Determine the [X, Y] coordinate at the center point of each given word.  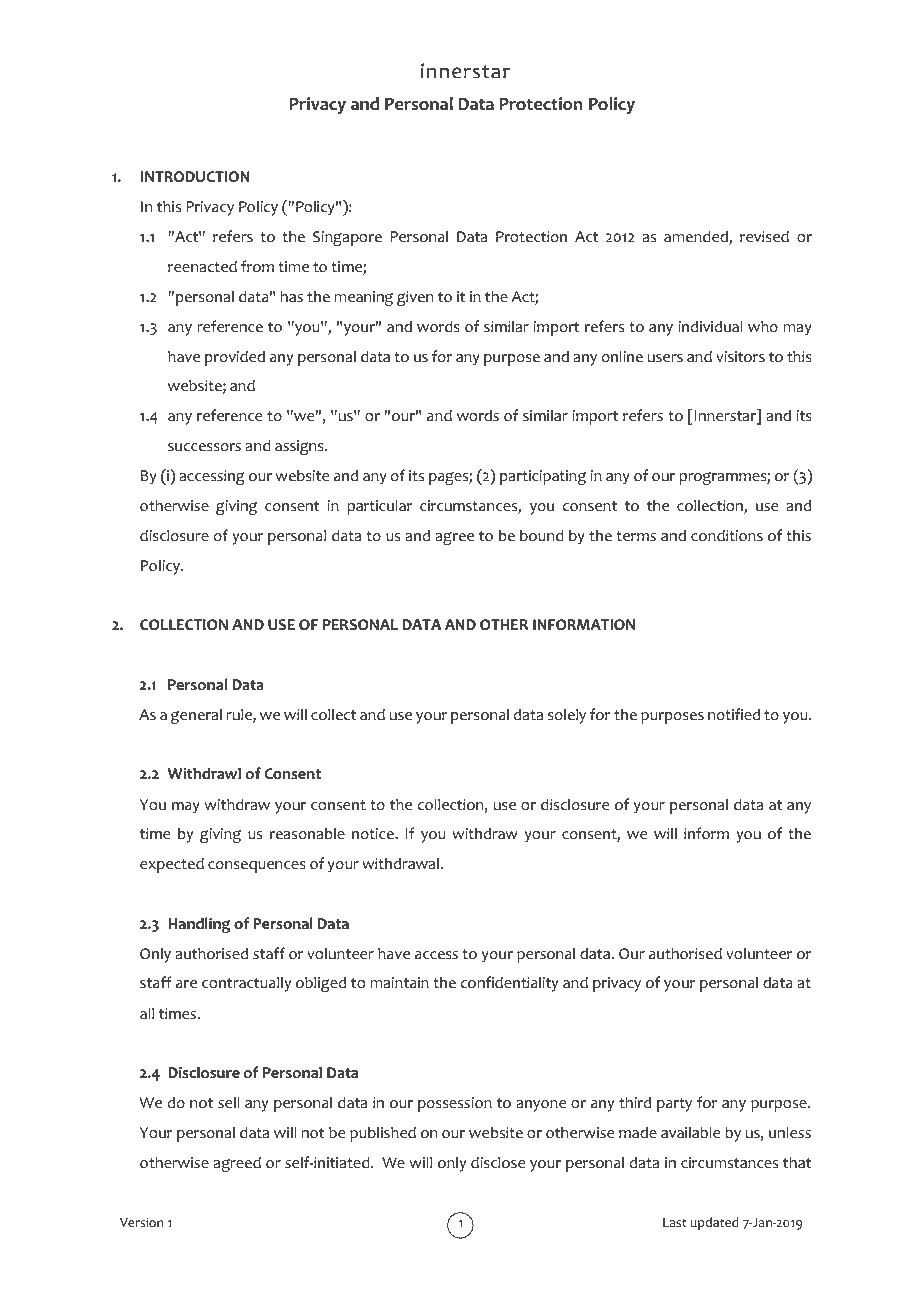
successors [204, 447]
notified [734, 714]
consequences [257, 867]
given [415, 298]
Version [141, 1223]
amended [697, 237]
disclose [498, 1162]
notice [374, 834]
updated [714, 1223]
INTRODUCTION [195, 177]
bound [542, 535]
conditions [727, 535]
